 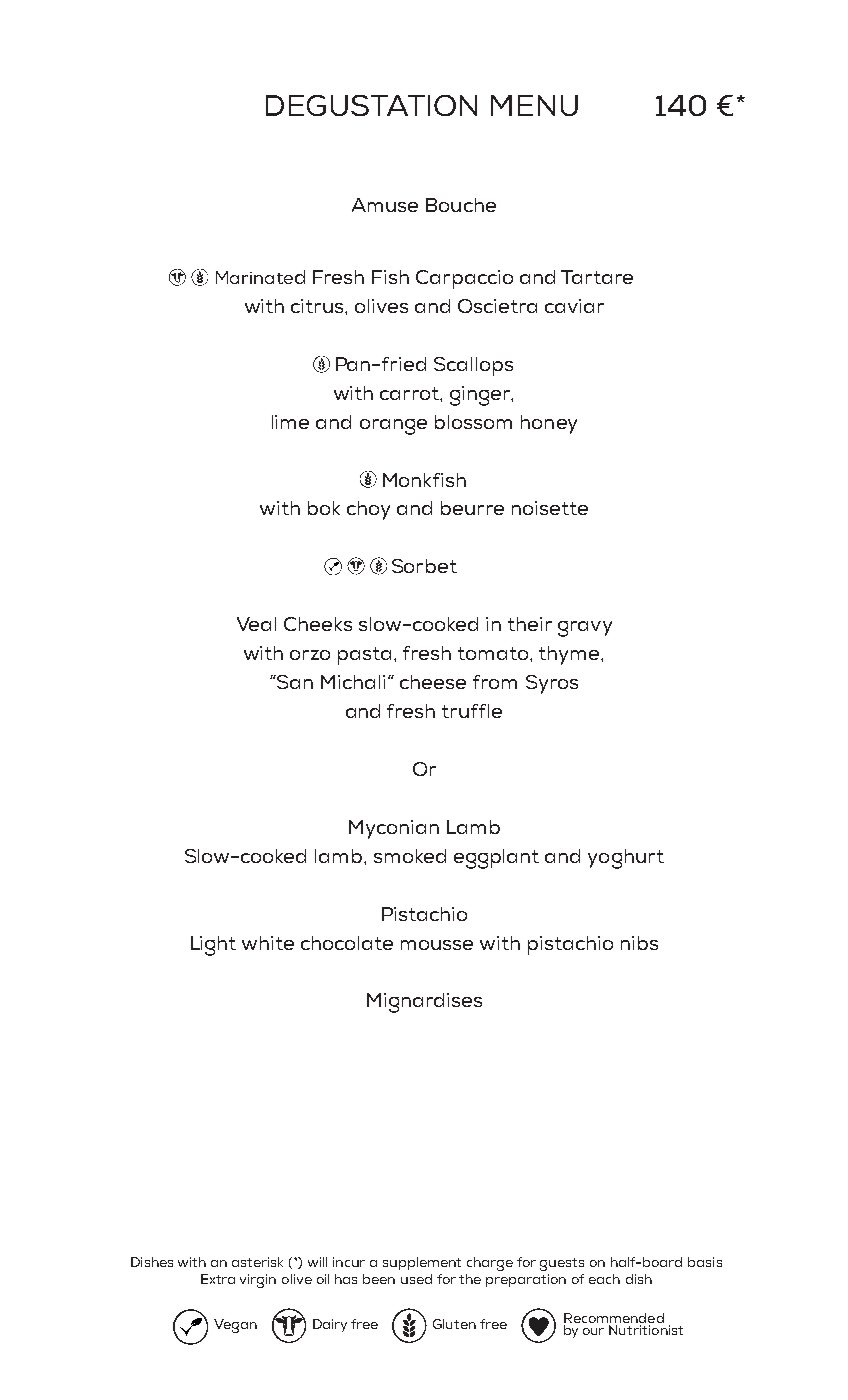 What do you see at coordinates (534, 105) in the screenshot?
I see `MENU` at bounding box center [534, 105].
